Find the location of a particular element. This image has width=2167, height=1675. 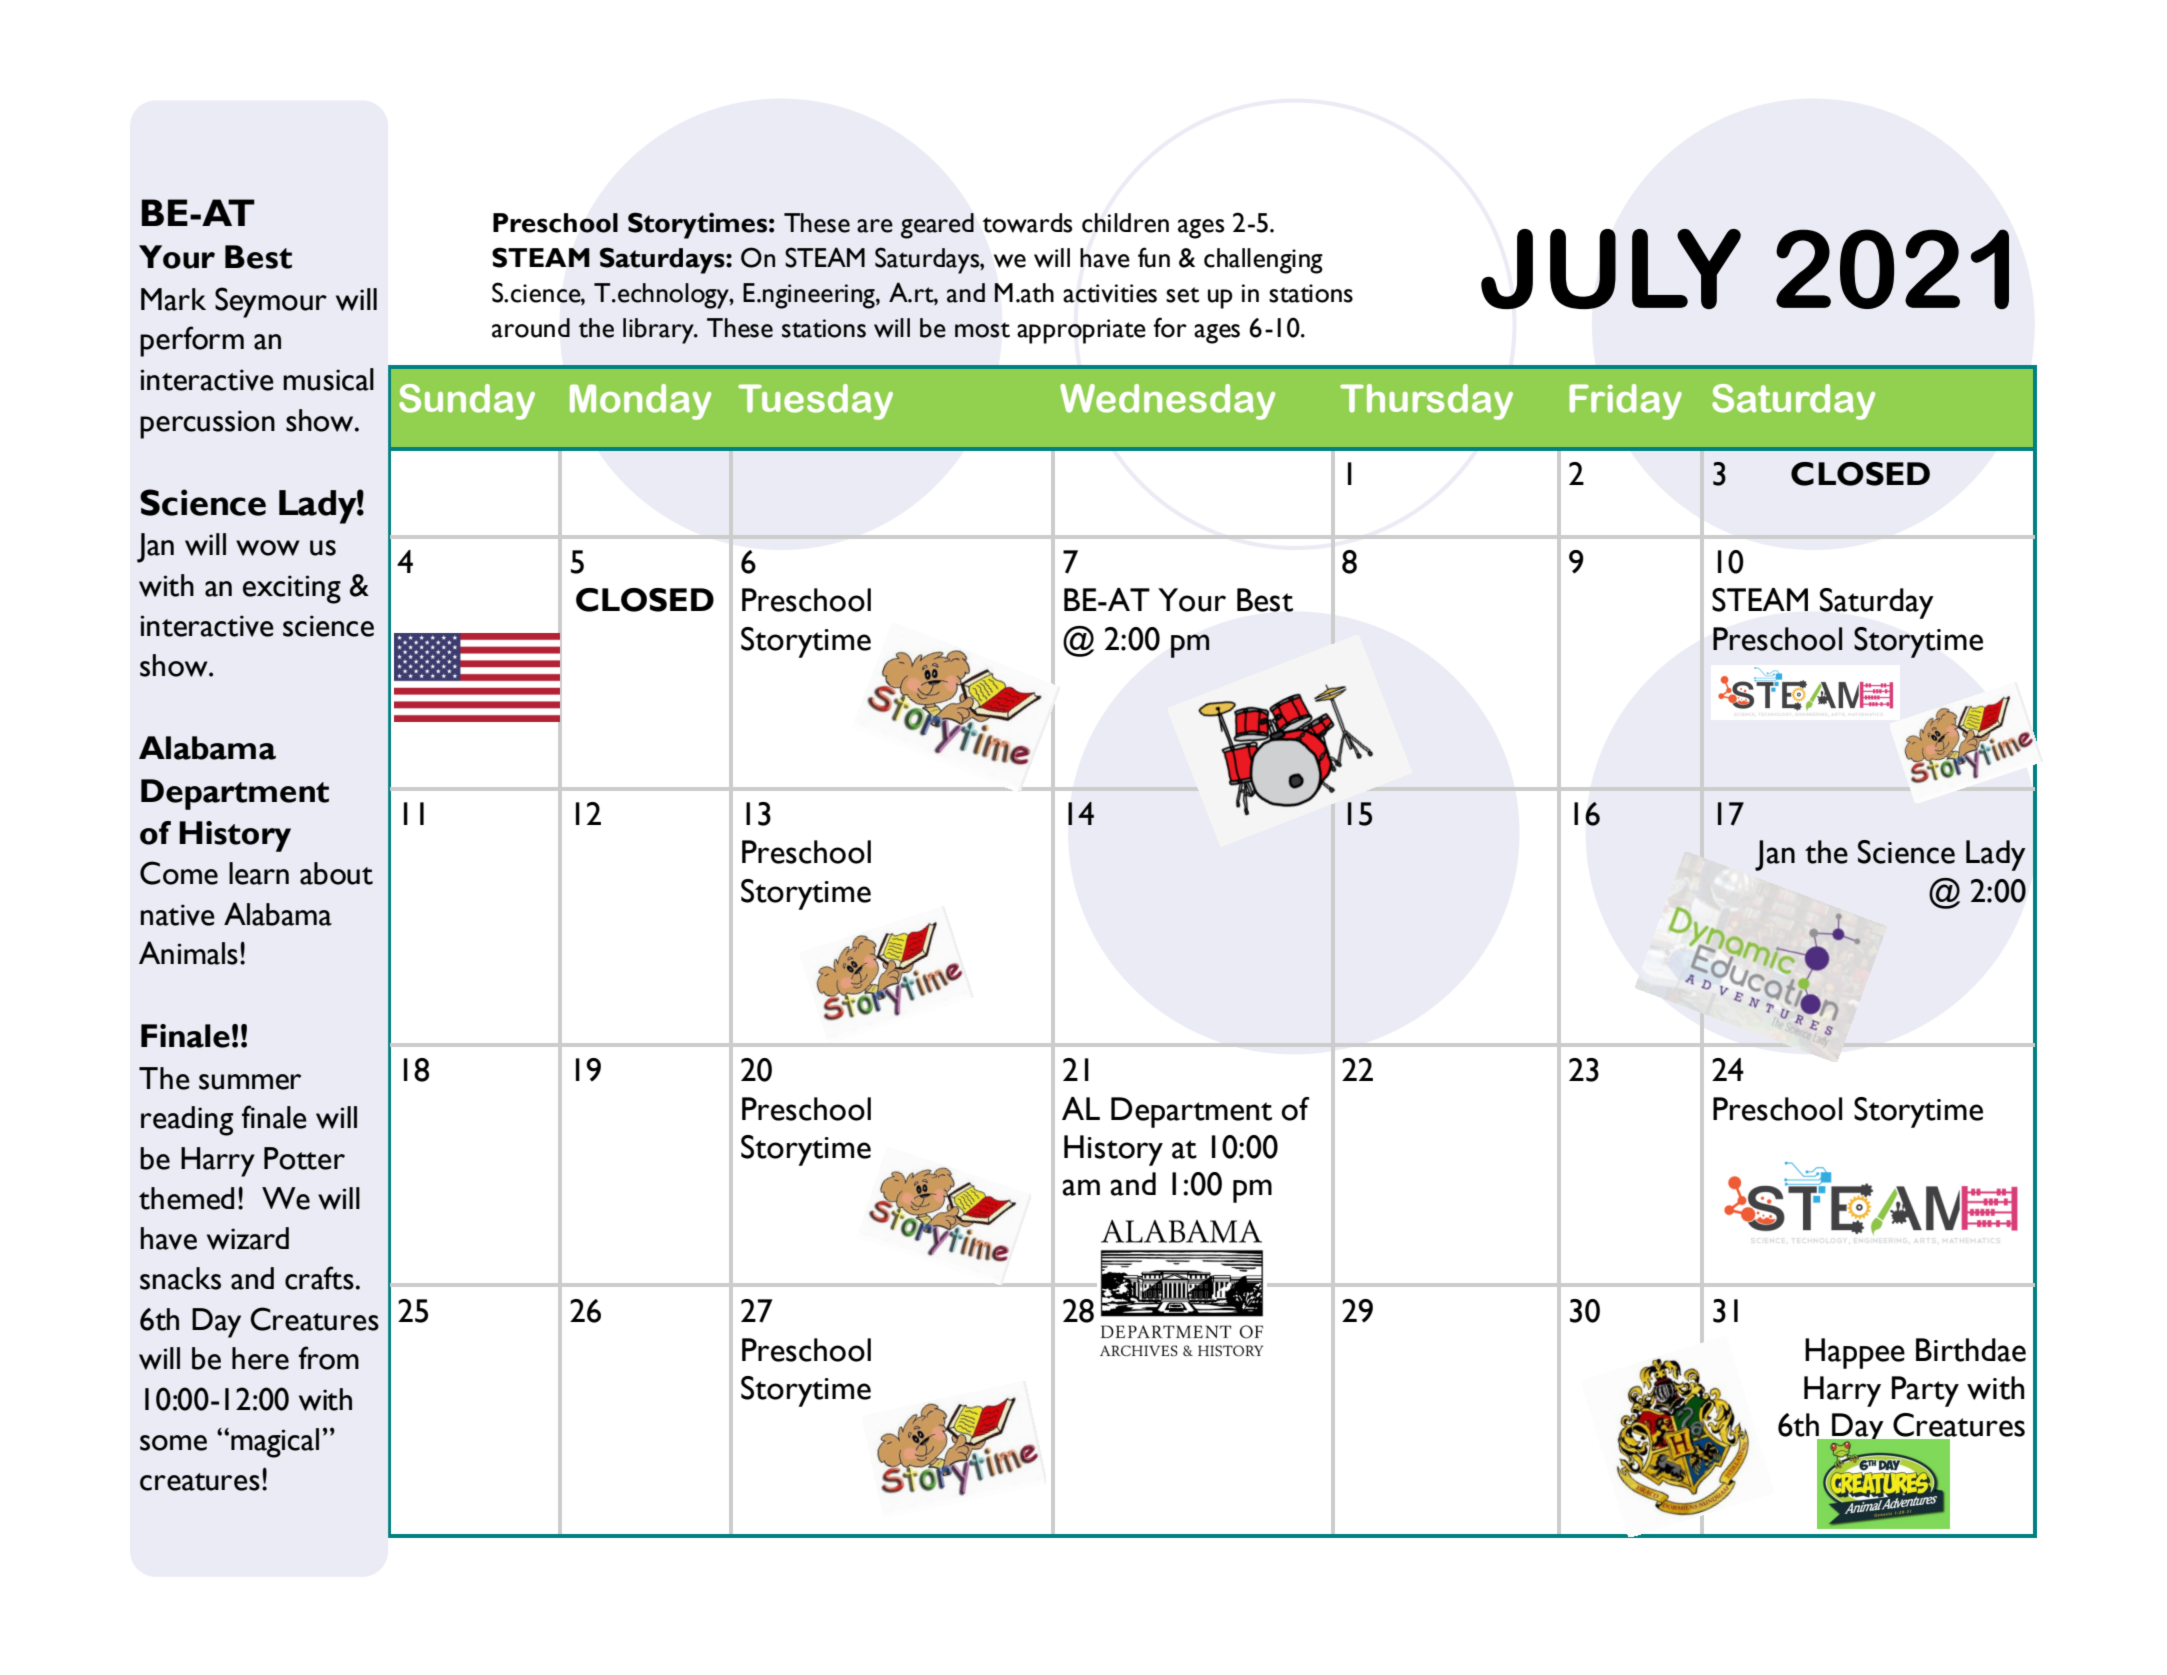

Seymour is located at coordinates (271, 302).
